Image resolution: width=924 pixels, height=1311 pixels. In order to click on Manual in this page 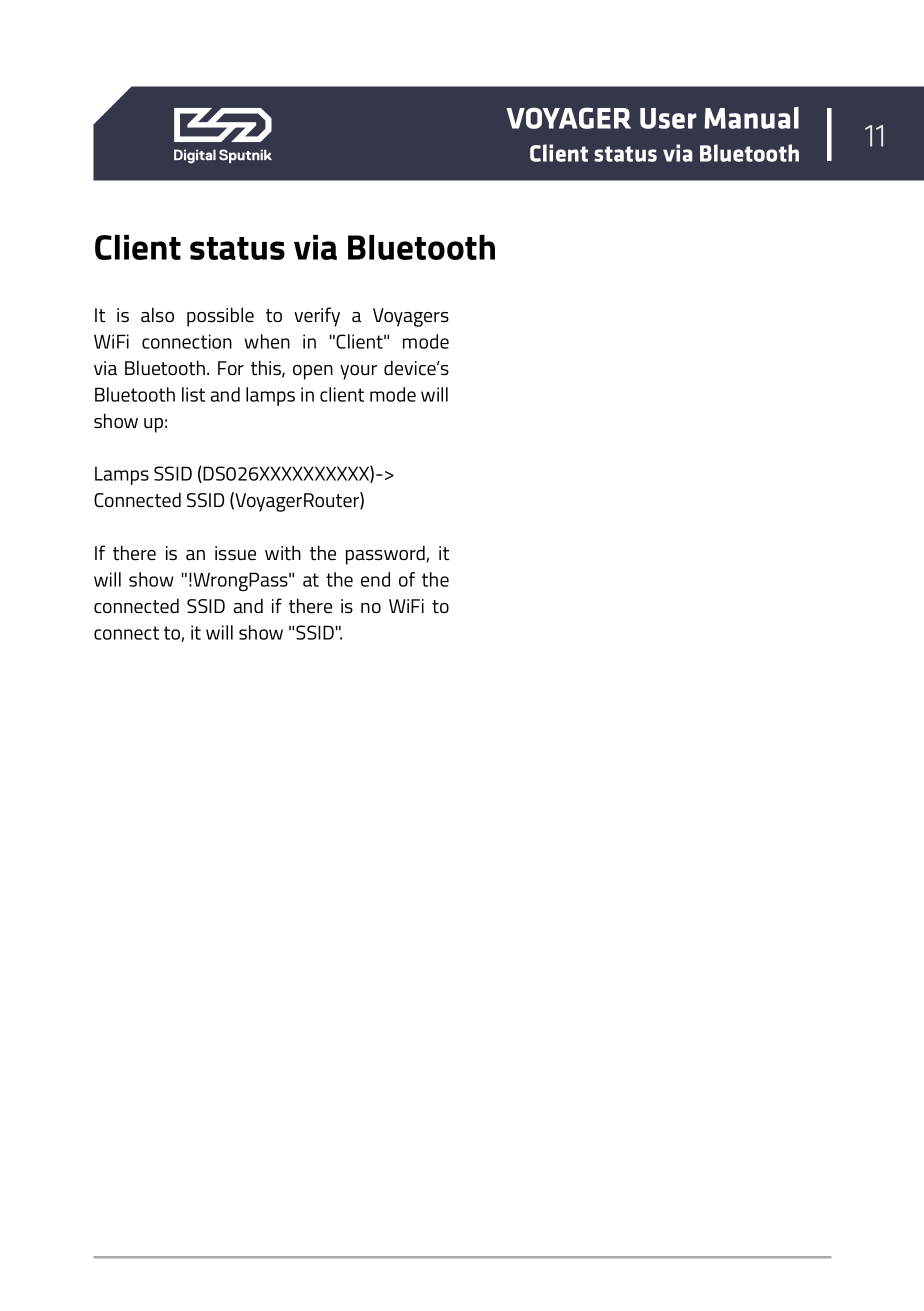, I will do `click(751, 118)`.
